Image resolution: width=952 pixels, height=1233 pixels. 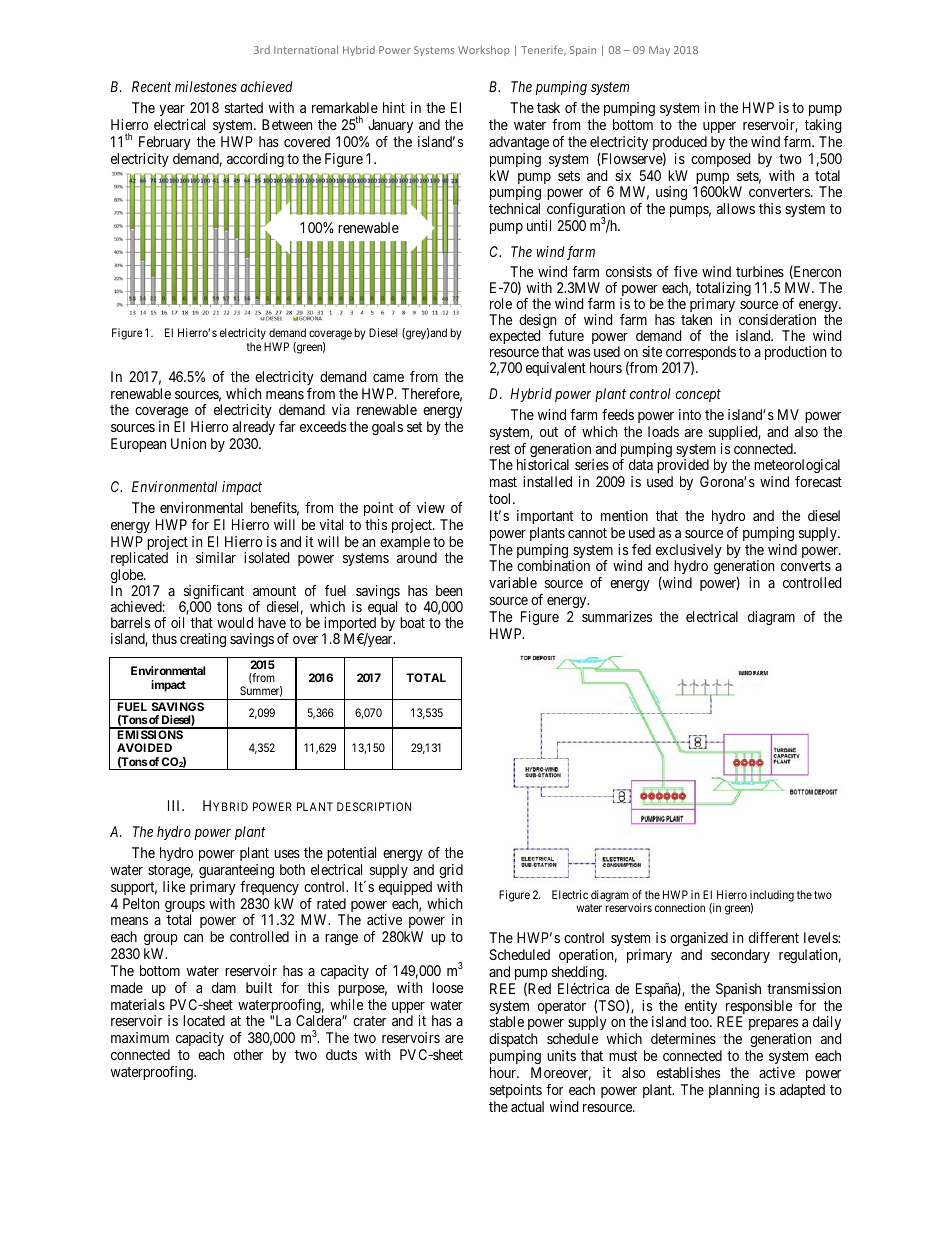 What do you see at coordinates (500, 449) in the page?
I see `rest` at bounding box center [500, 449].
